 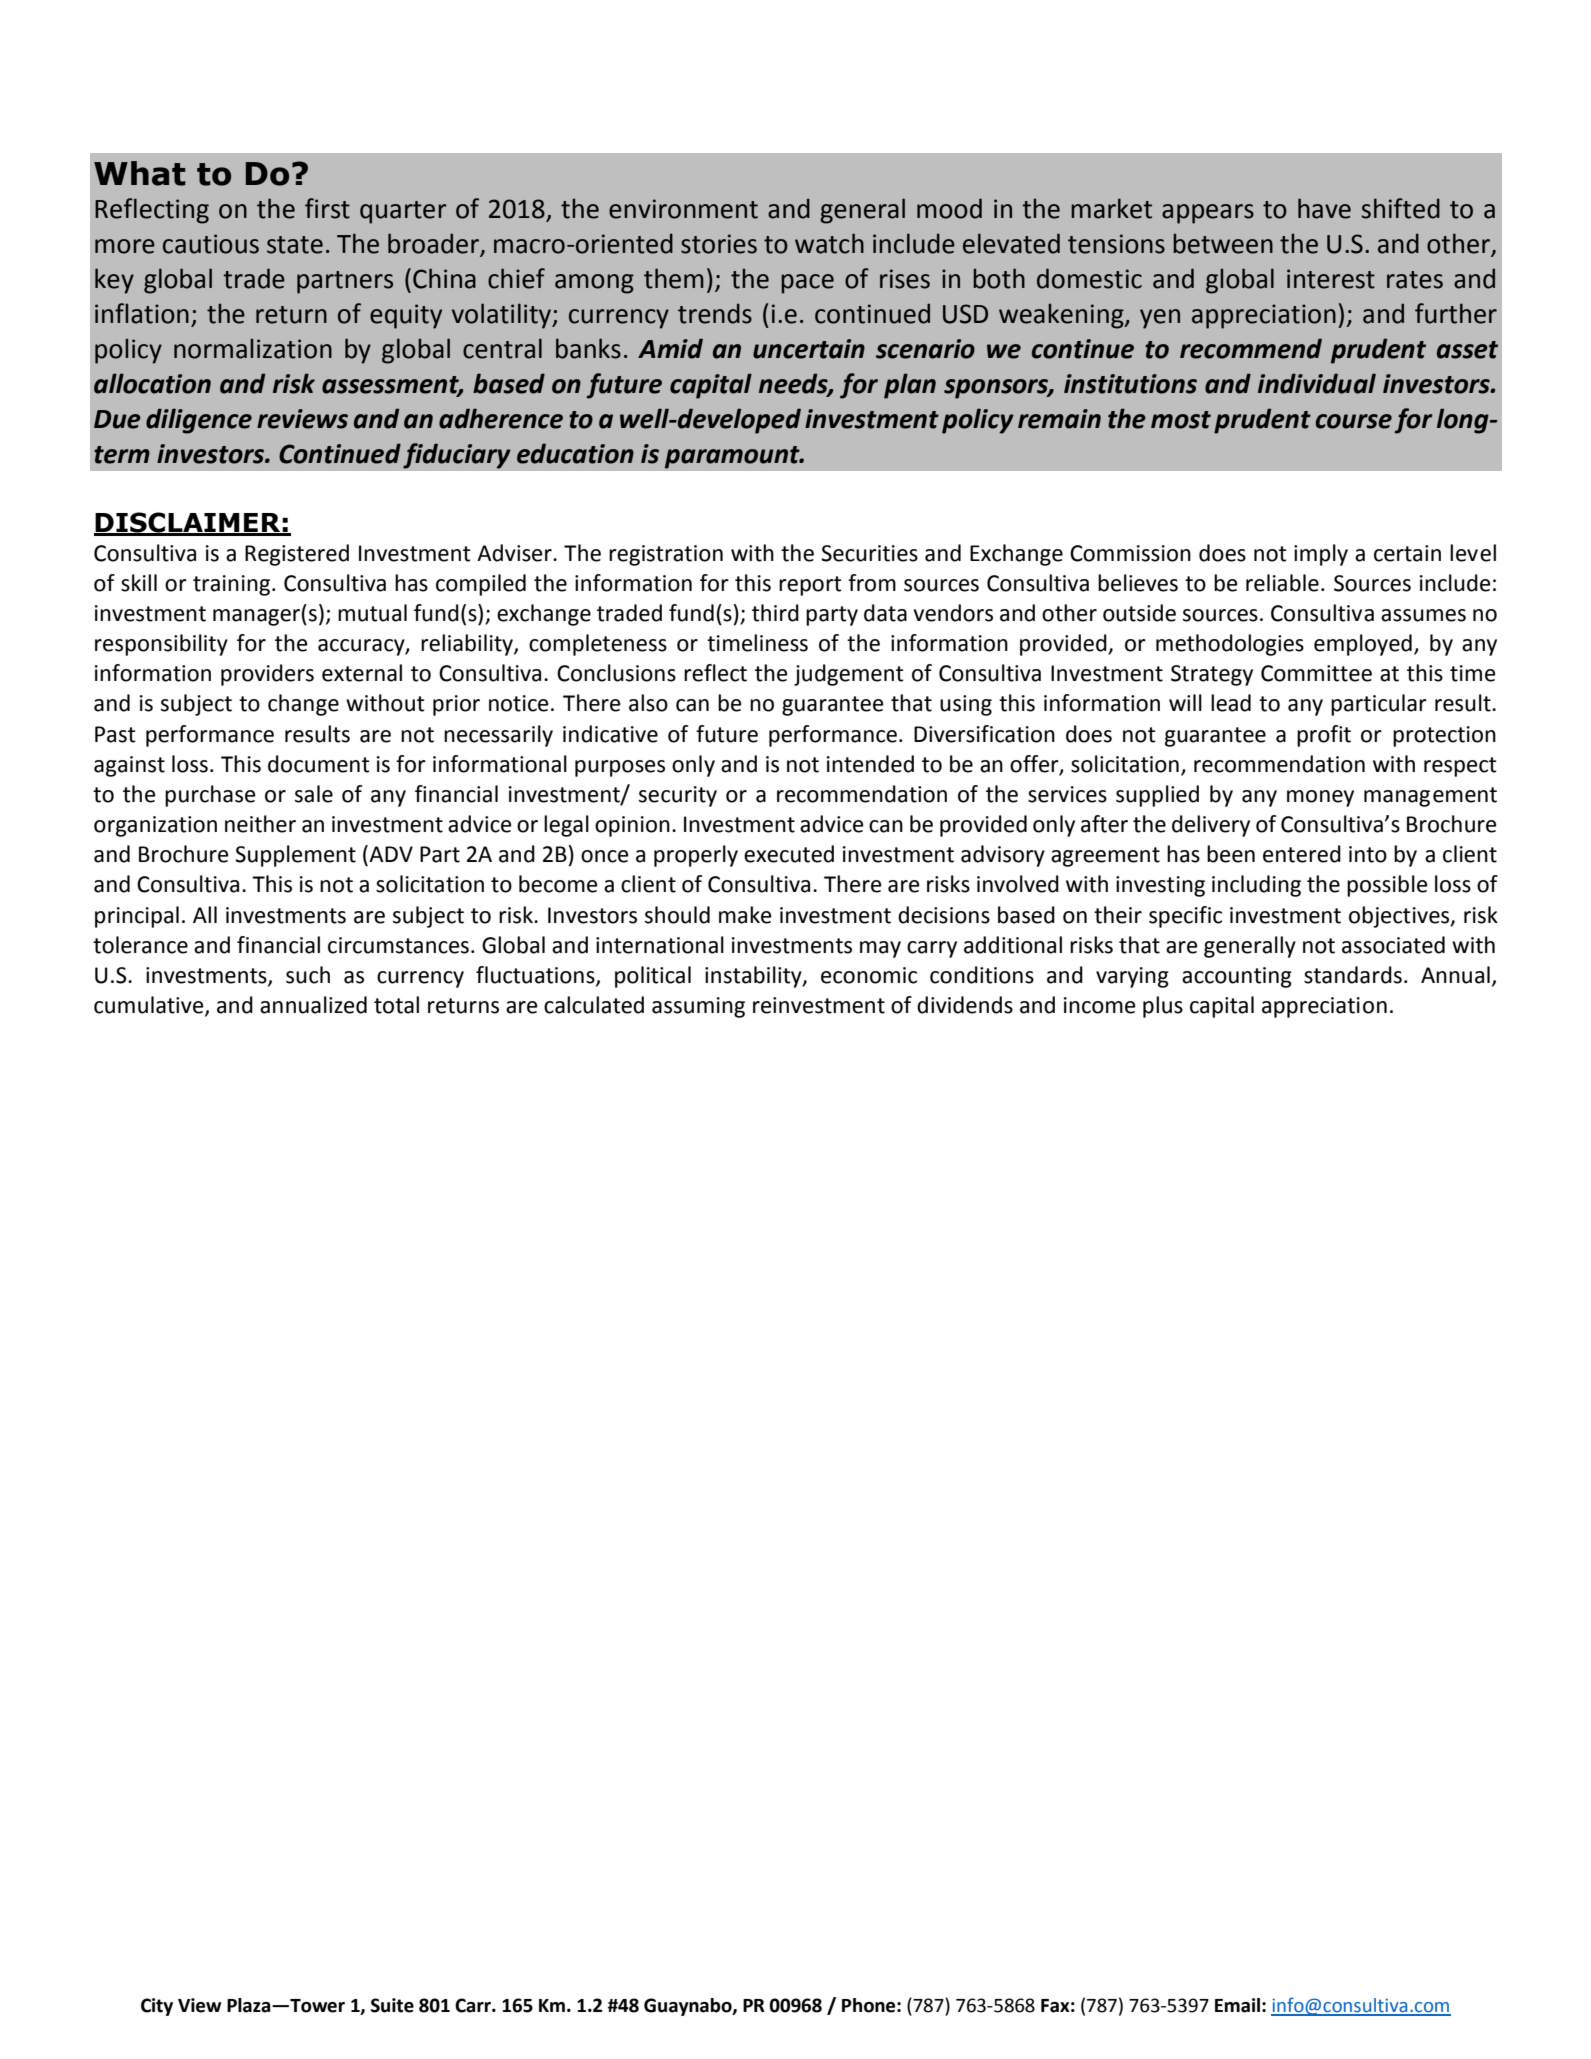 I want to click on assuming, so click(x=698, y=1007).
